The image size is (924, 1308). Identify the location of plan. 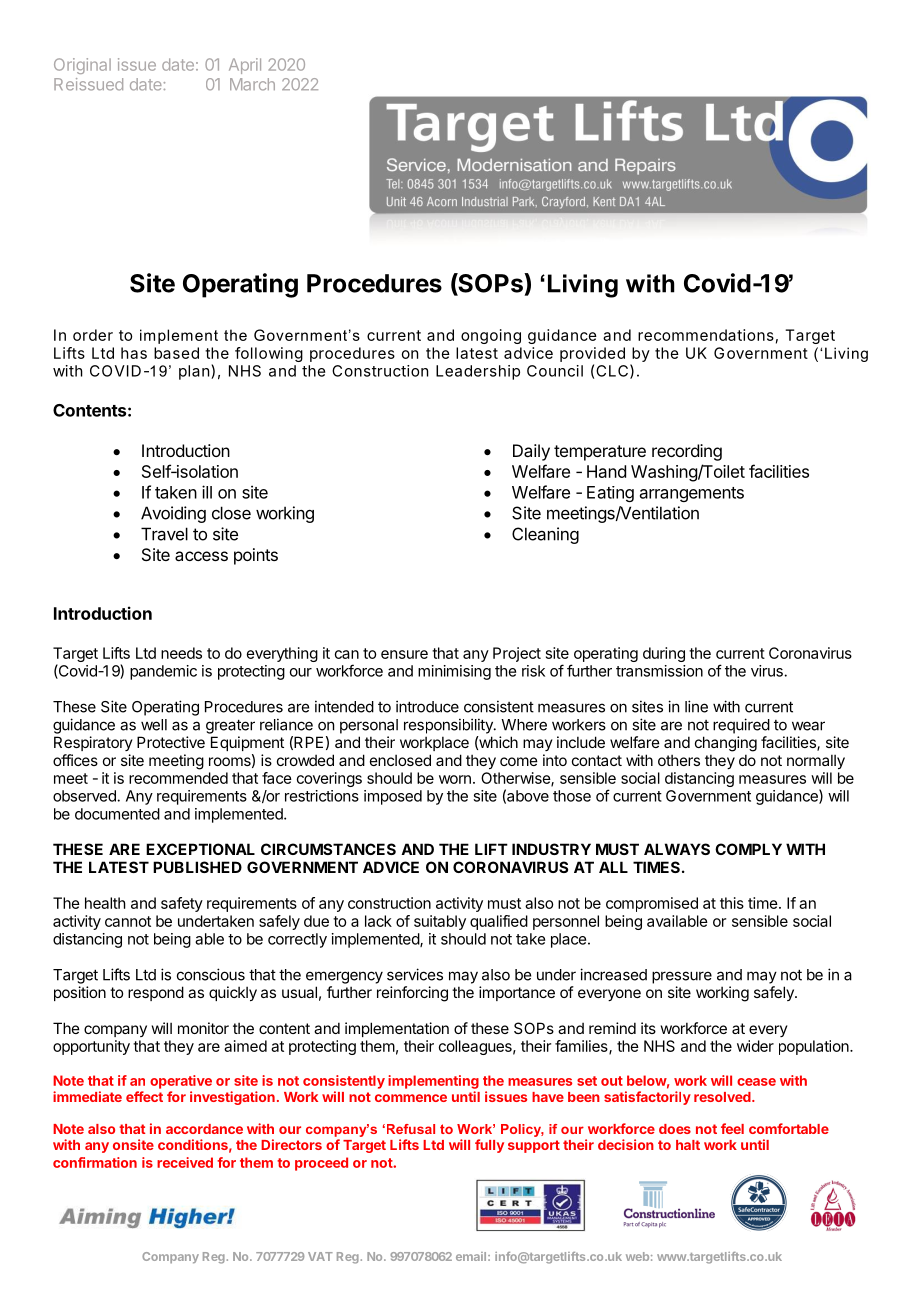
(194, 372).
